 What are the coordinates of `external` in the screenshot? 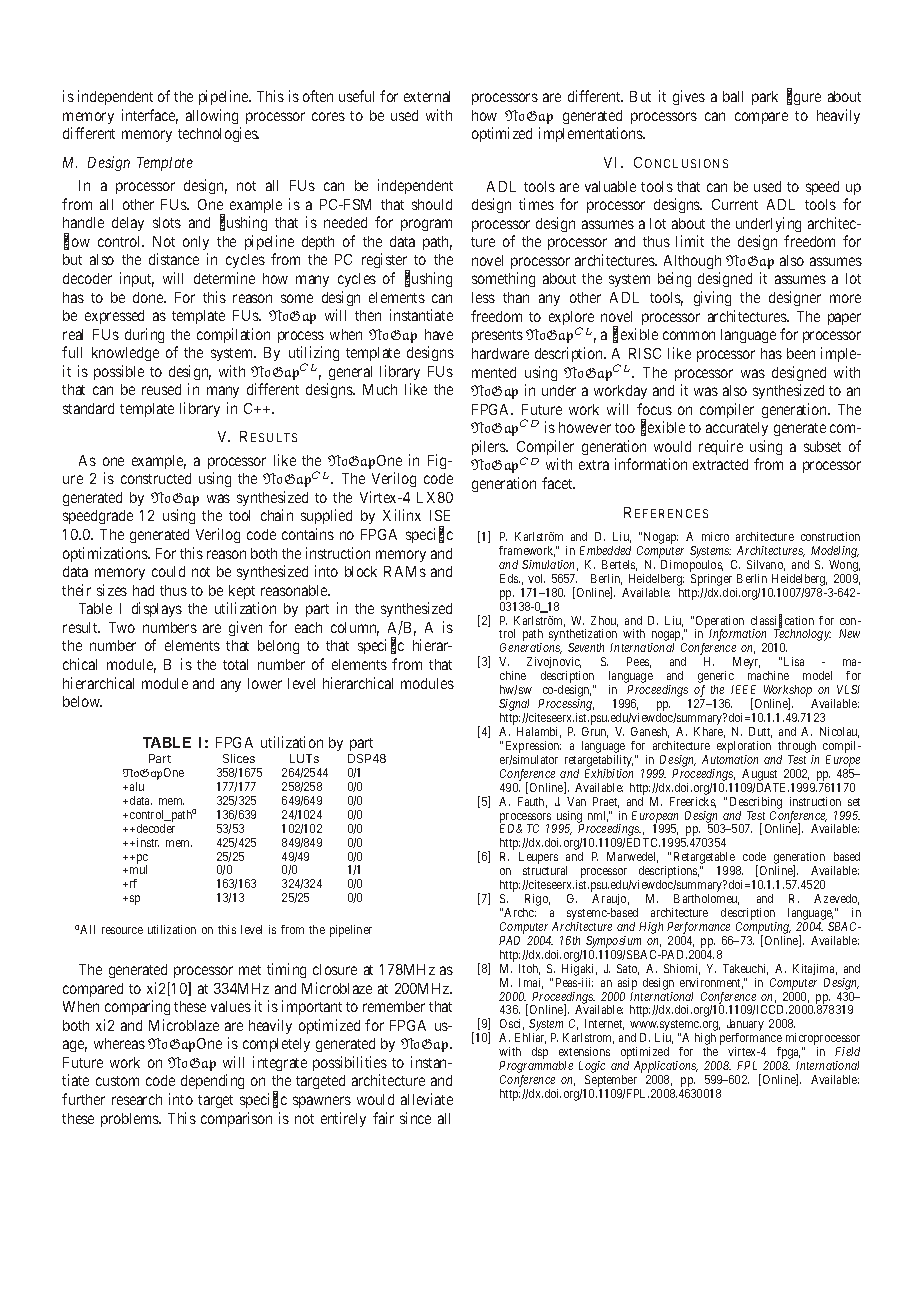 It's located at (427, 96).
